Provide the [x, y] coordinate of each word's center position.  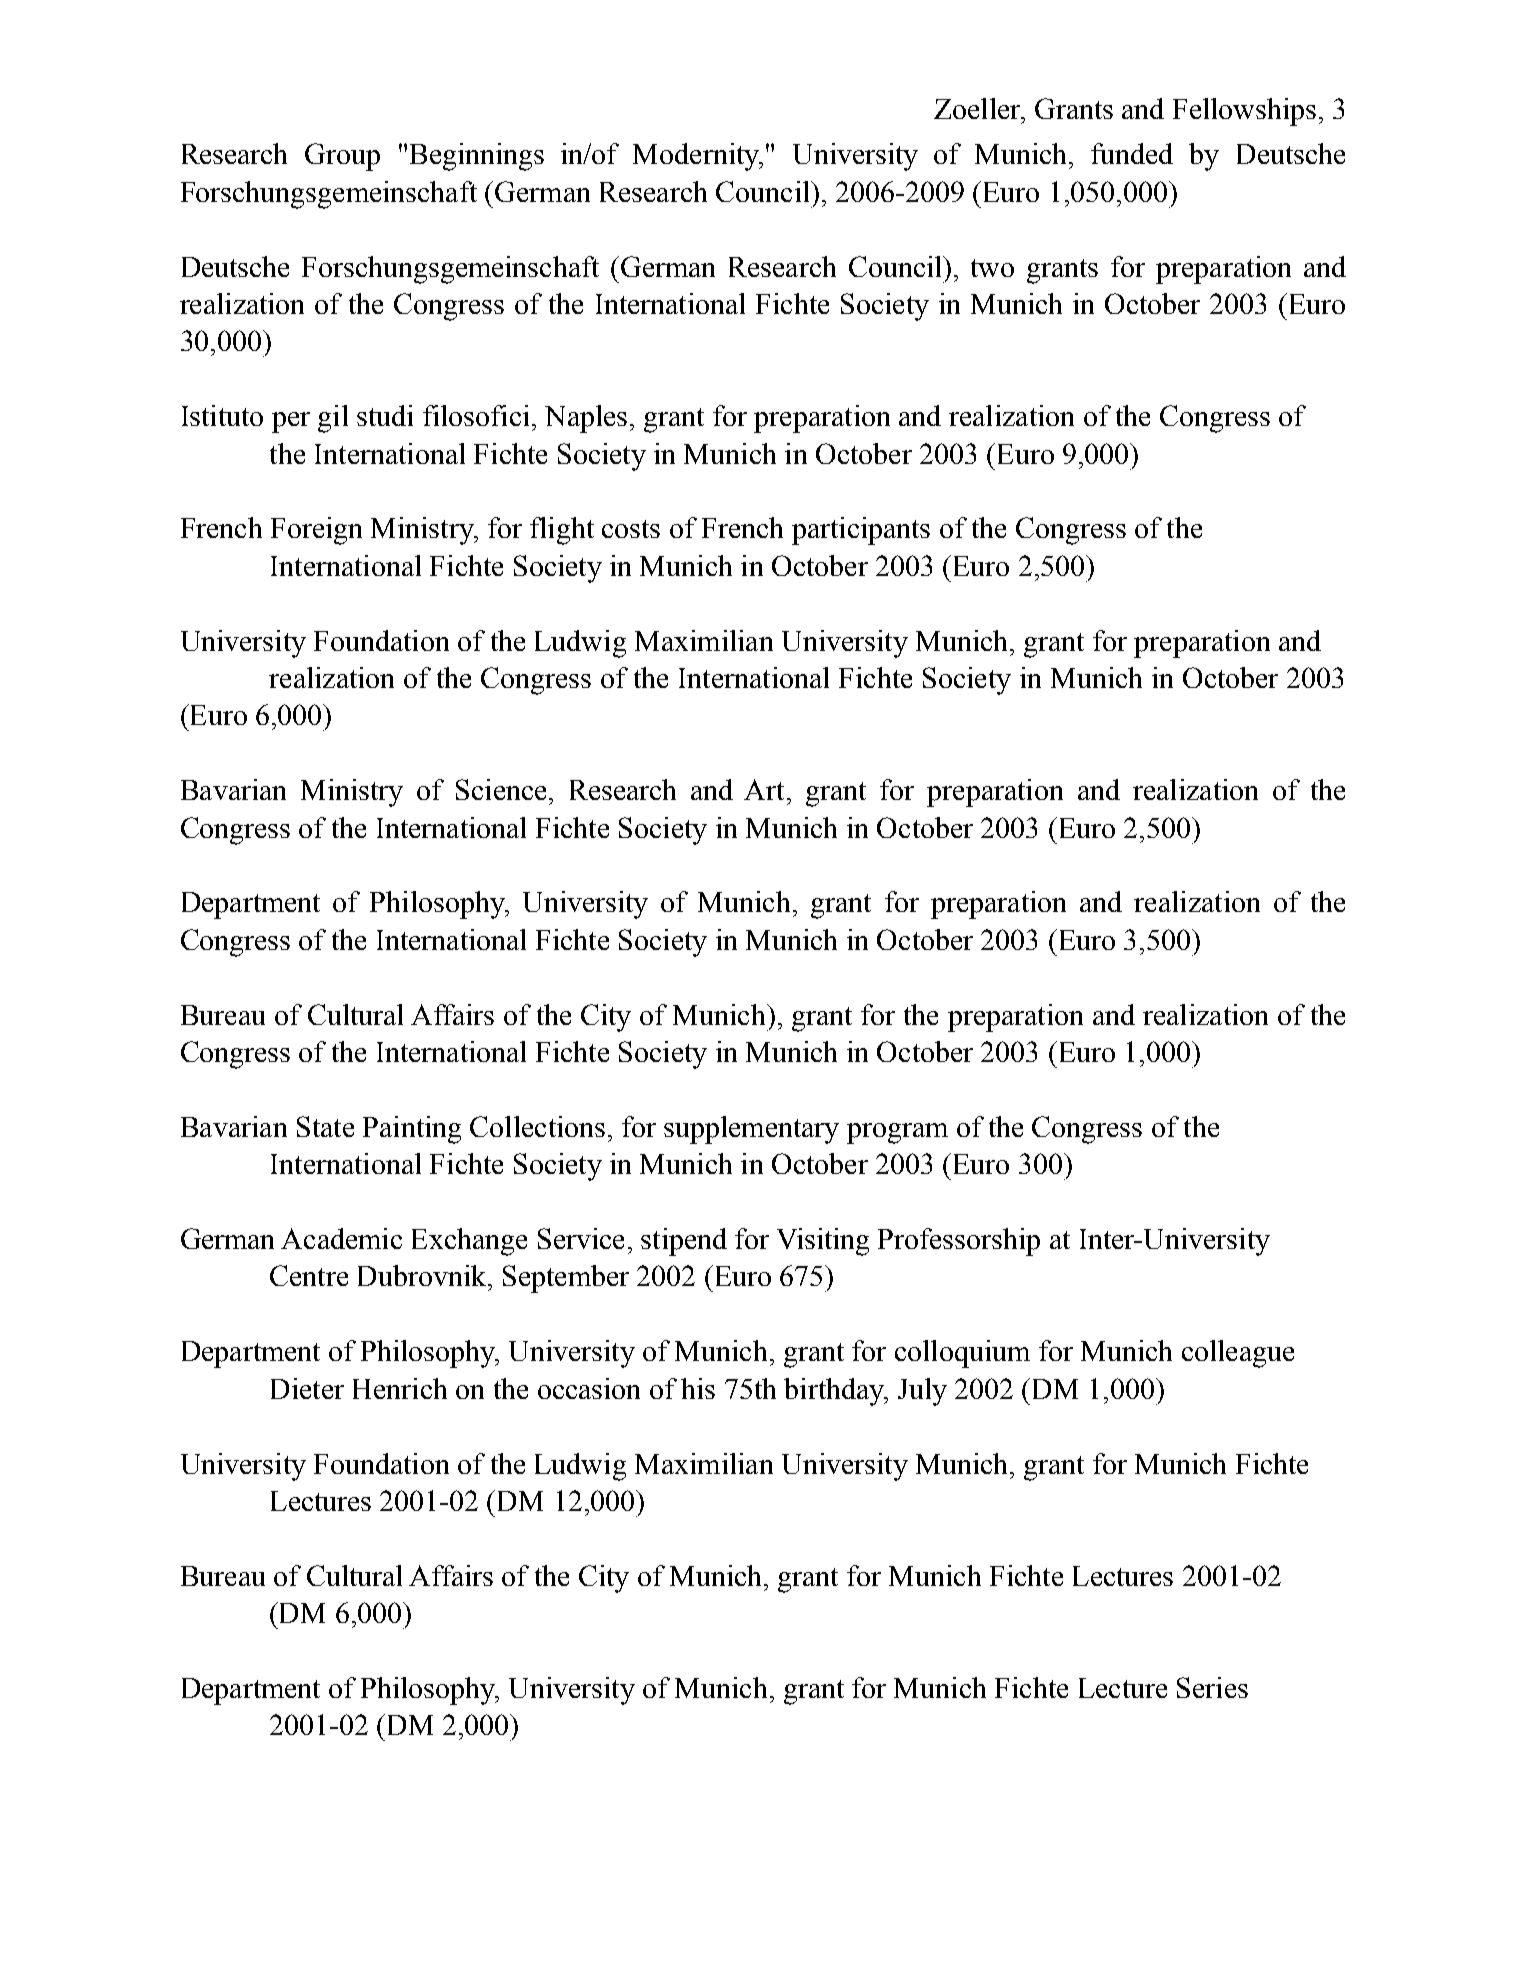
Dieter [307, 1388]
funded [1132, 153]
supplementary [751, 1130]
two [992, 268]
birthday [835, 1392]
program [897, 1133]
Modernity [697, 157]
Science [501, 789]
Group [342, 157]
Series [1212, 1687]
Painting [412, 1130]
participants [861, 531]
